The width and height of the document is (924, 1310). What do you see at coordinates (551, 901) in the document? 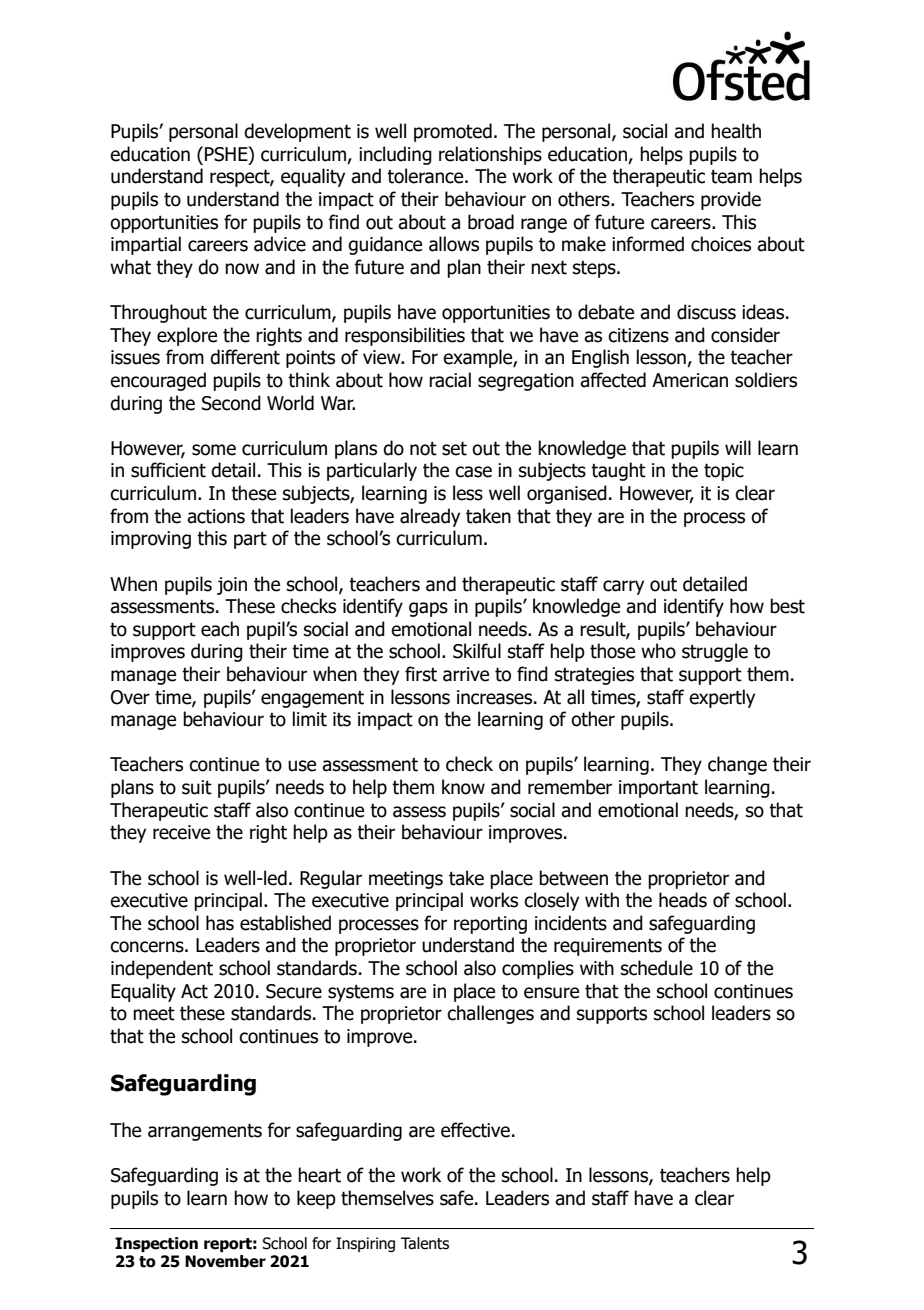
I see `closely` at bounding box center [551, 901].
